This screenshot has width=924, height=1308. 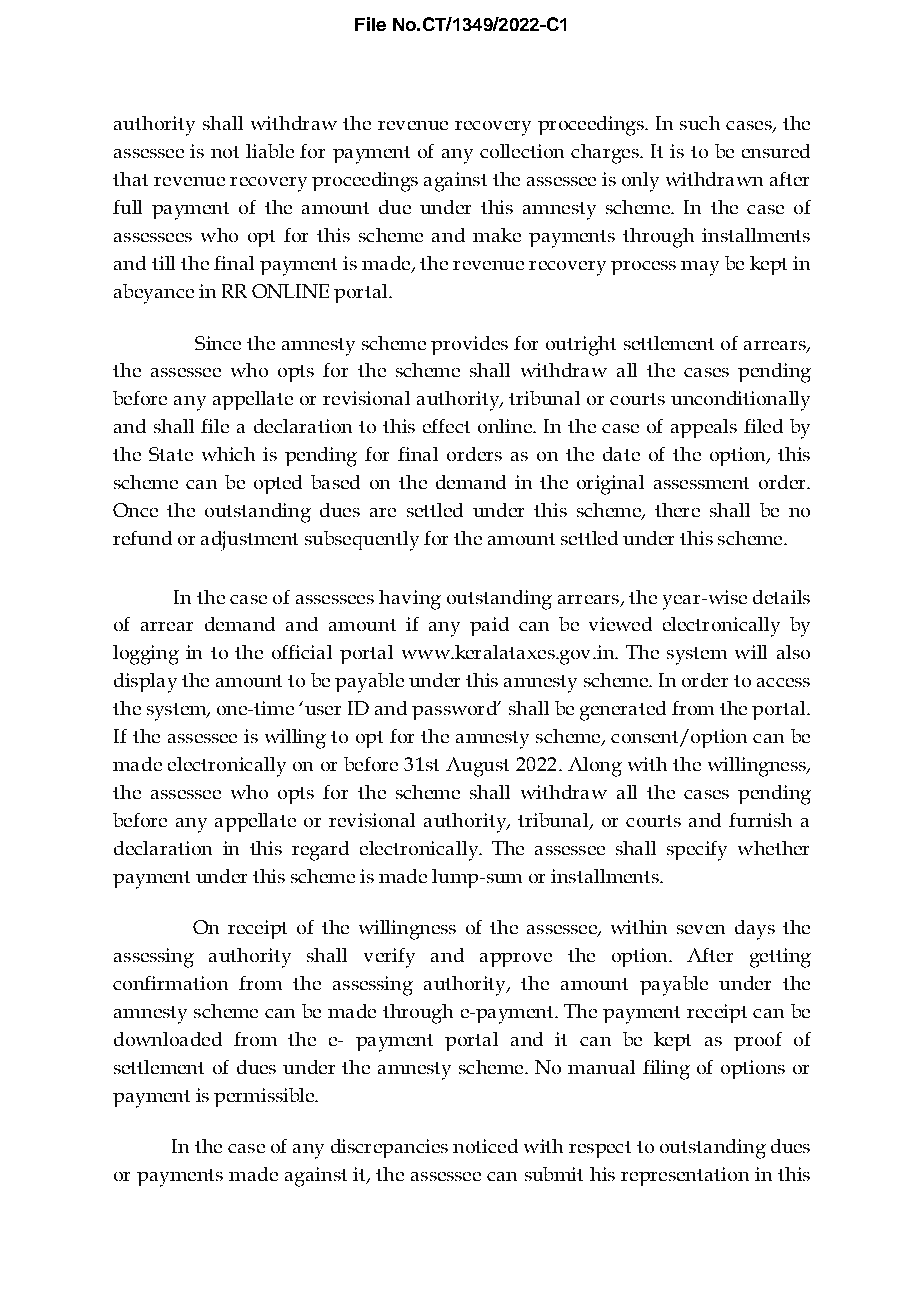 I want to click on liable, so click(x=270, y=151).
